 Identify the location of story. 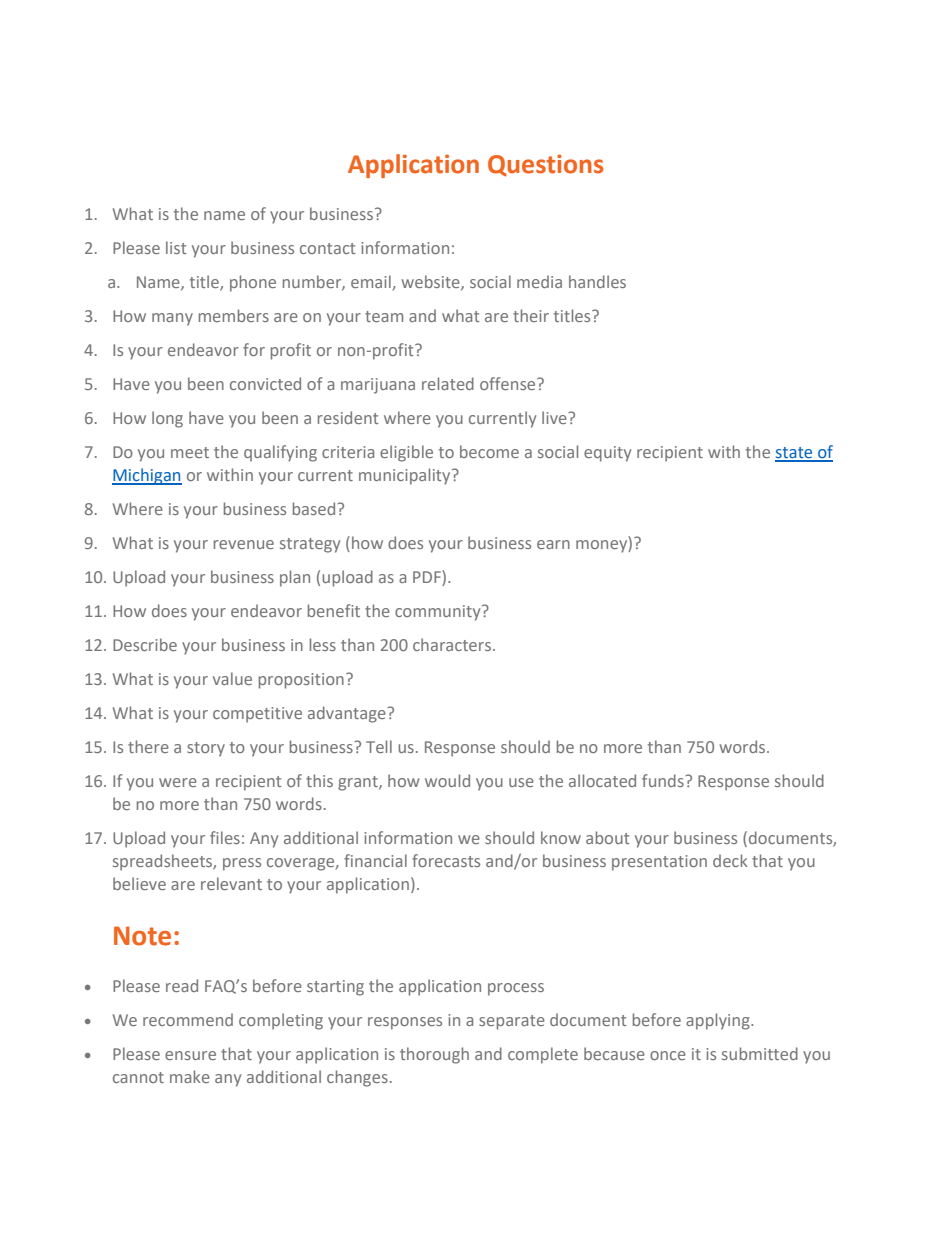
(206, 749).
